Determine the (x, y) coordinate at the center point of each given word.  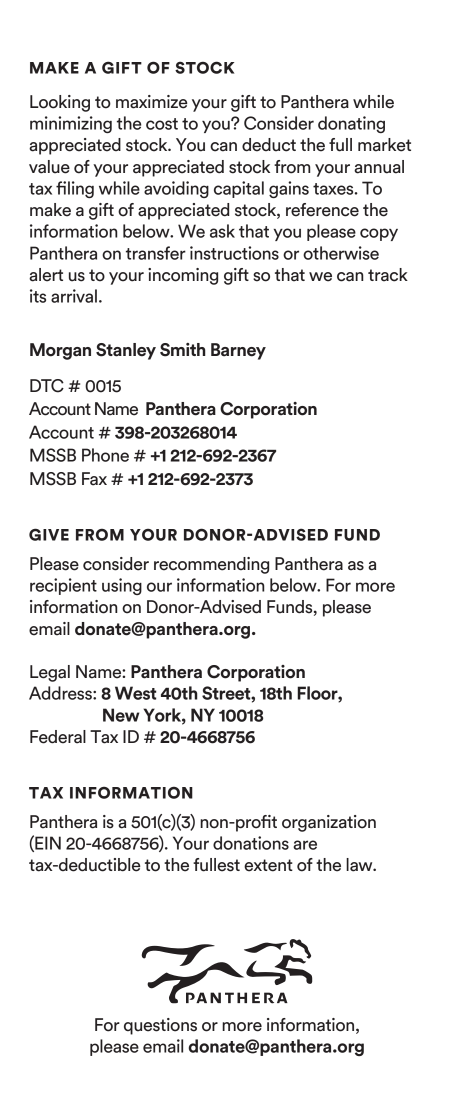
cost (162, 124)
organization (329, 823)
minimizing (71, 124)
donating (351, 124)
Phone (105, 455)
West (135, 693)
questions (160, 1026)
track (388, 275)
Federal (58, 737)
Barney (238, 351)
